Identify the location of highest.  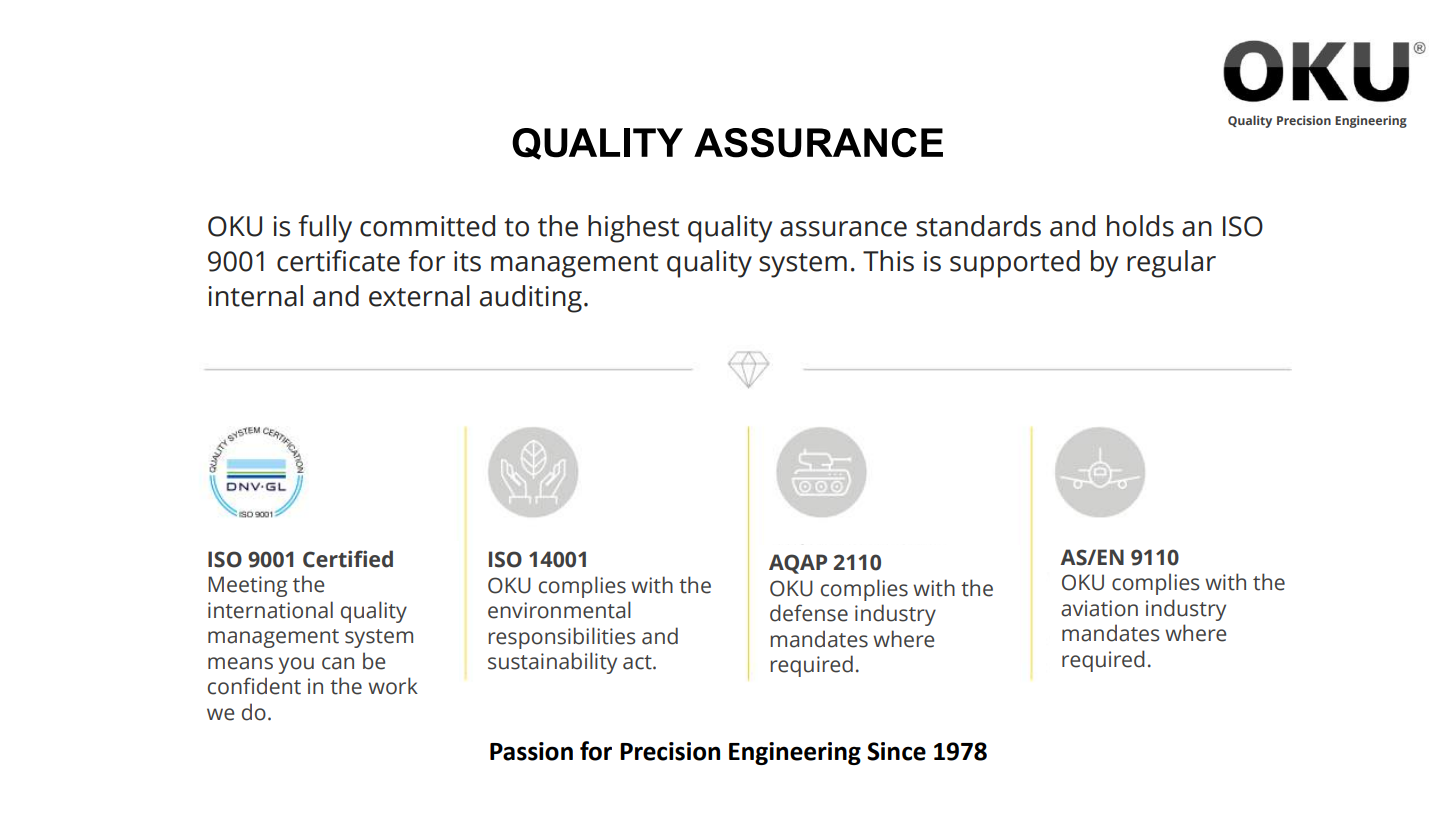
(633, 229).
